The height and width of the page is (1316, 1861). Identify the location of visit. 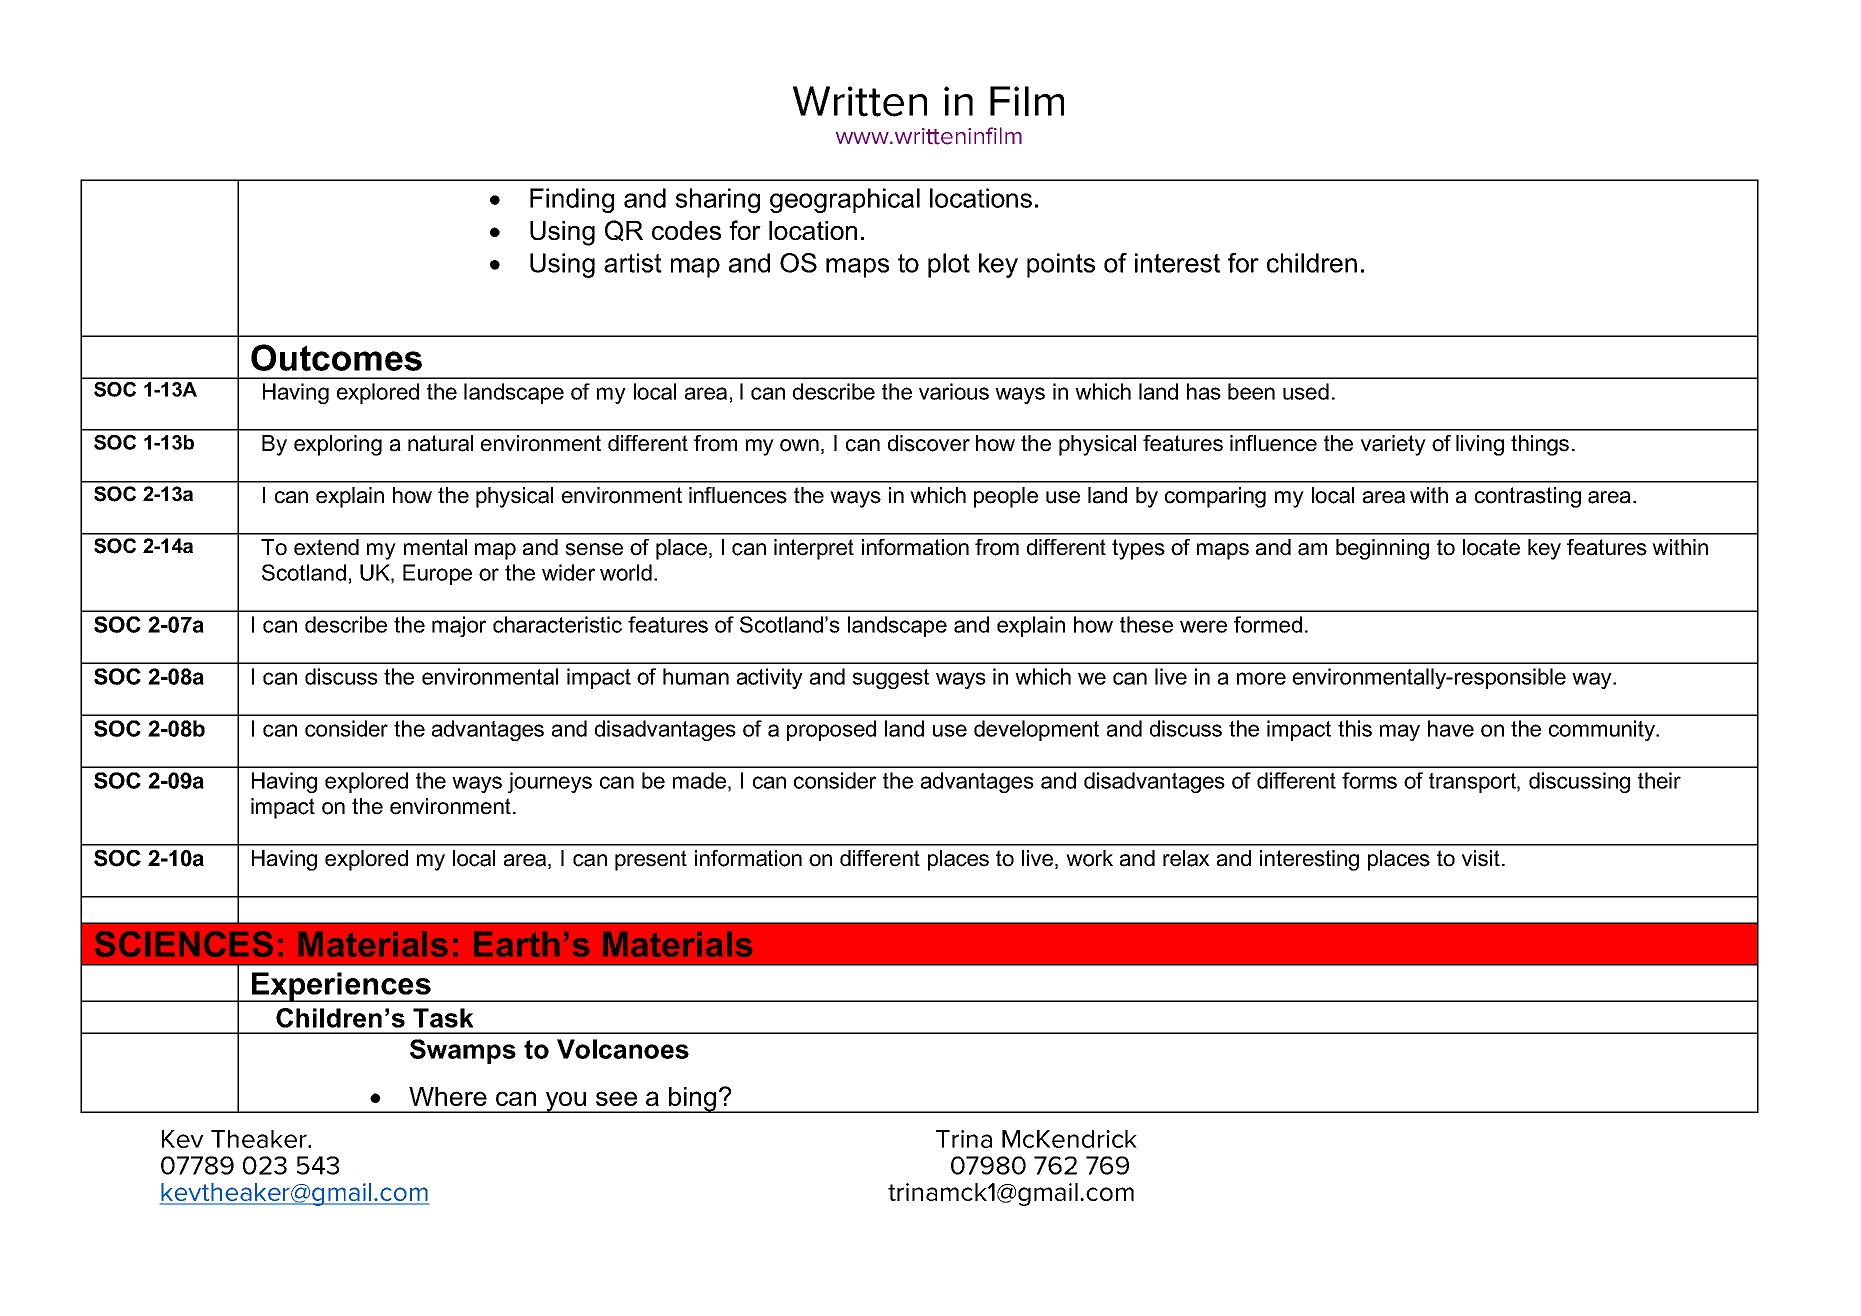
(1481, 858).
